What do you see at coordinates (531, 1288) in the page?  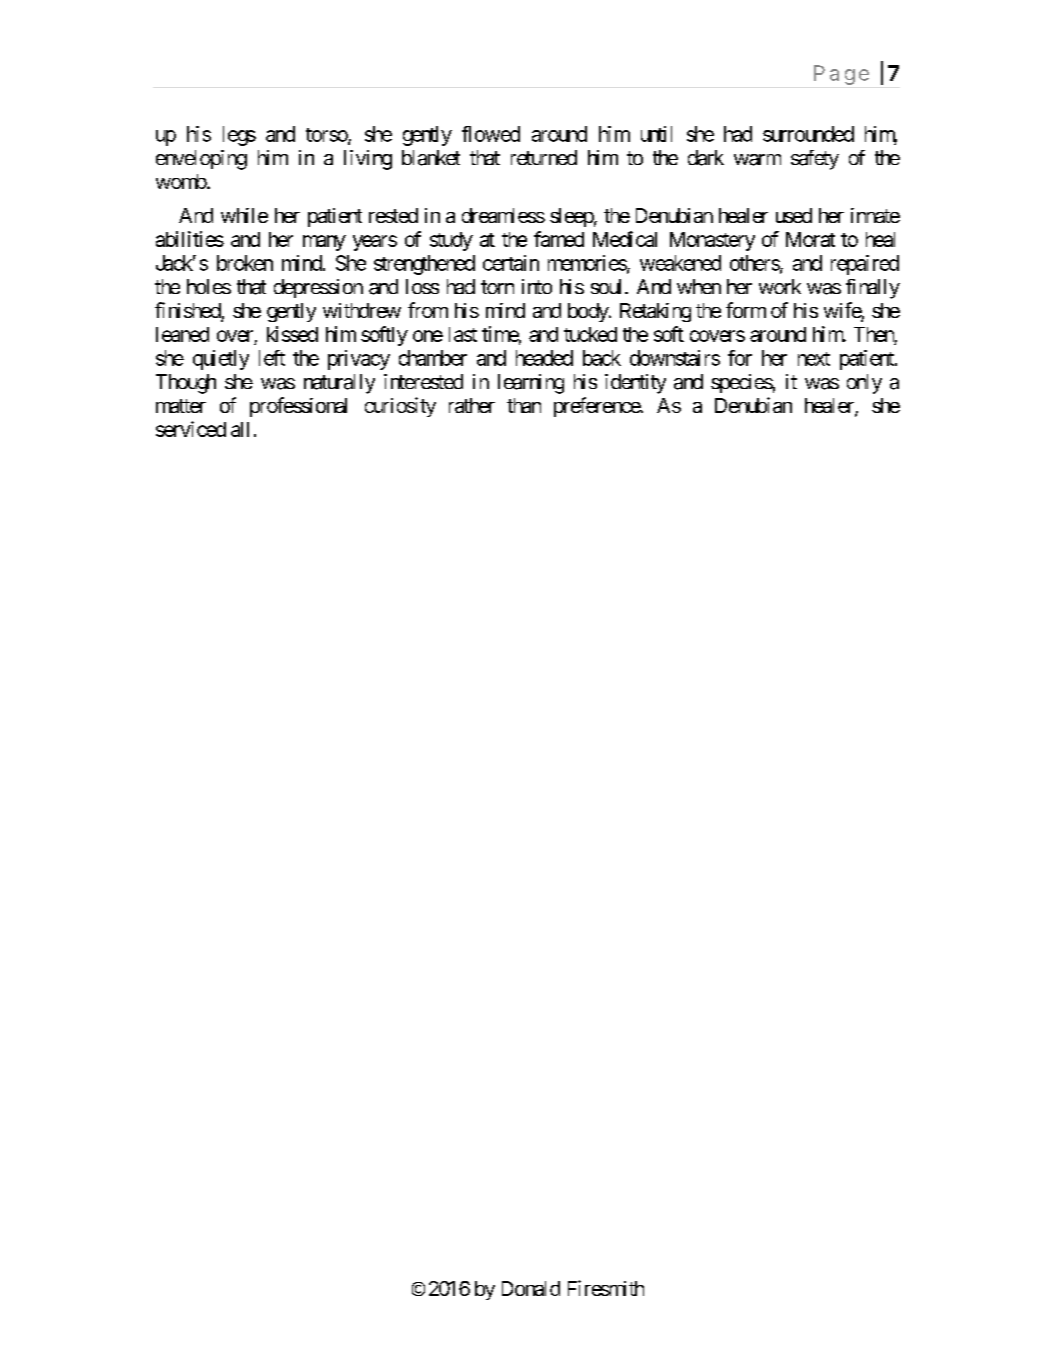 I see `Donald` at bounding box center [531, 1288].
